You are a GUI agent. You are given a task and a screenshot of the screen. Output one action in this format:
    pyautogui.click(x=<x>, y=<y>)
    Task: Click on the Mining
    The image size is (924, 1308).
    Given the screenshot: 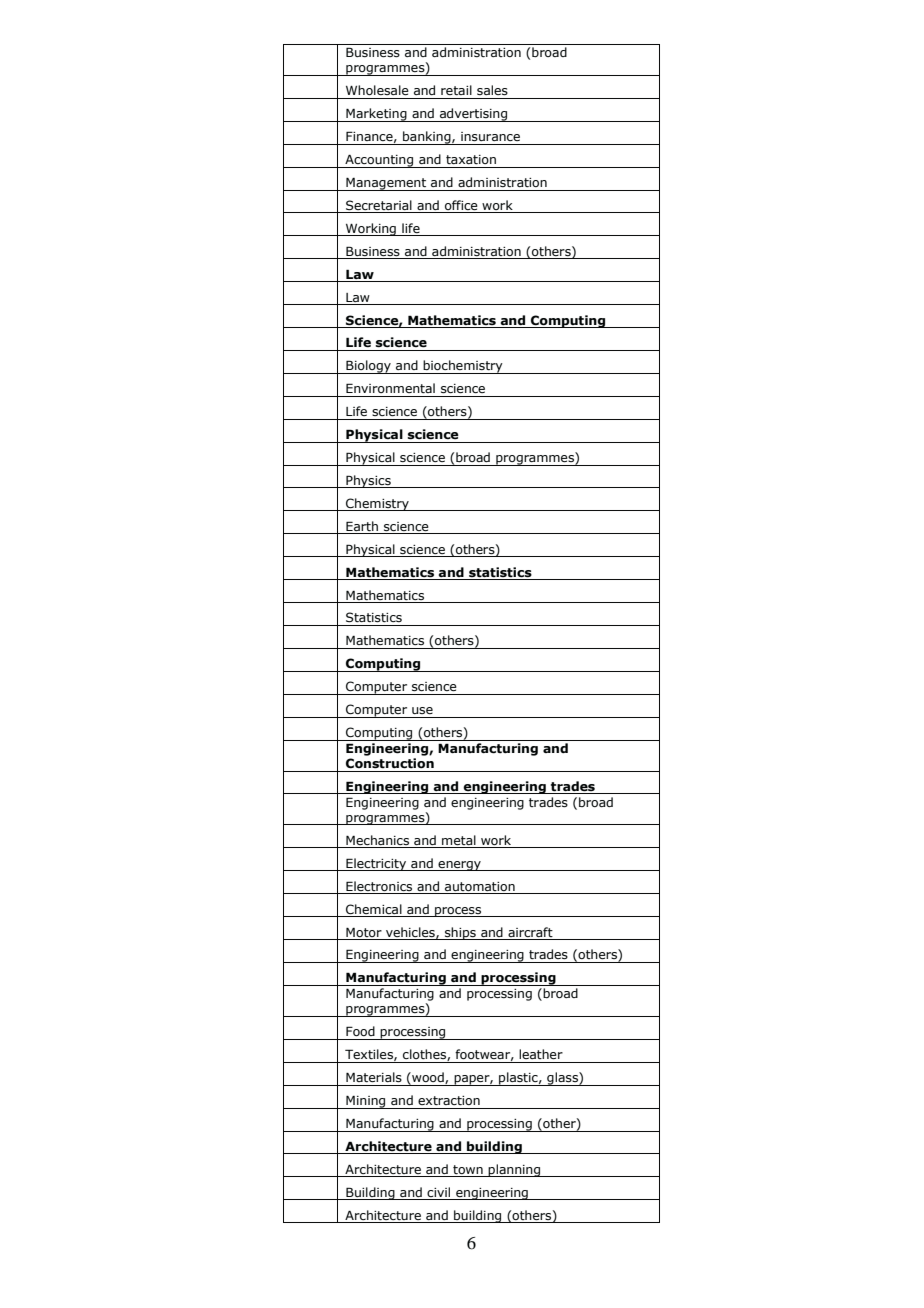 What is the action you would take?
    pyautogui.click(x=366, y=1102)
